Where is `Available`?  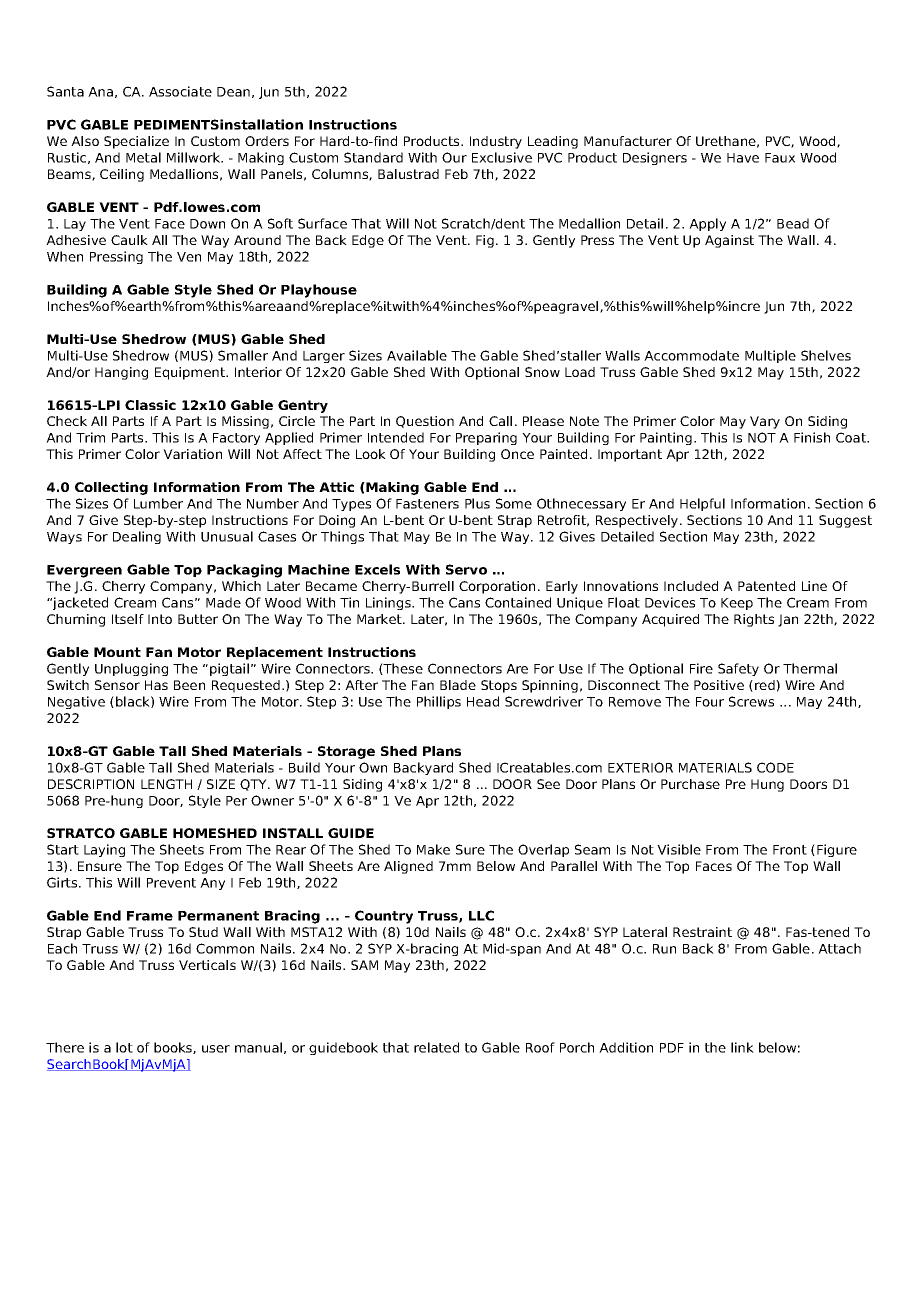 Available is located at coordinates (417, 355).
